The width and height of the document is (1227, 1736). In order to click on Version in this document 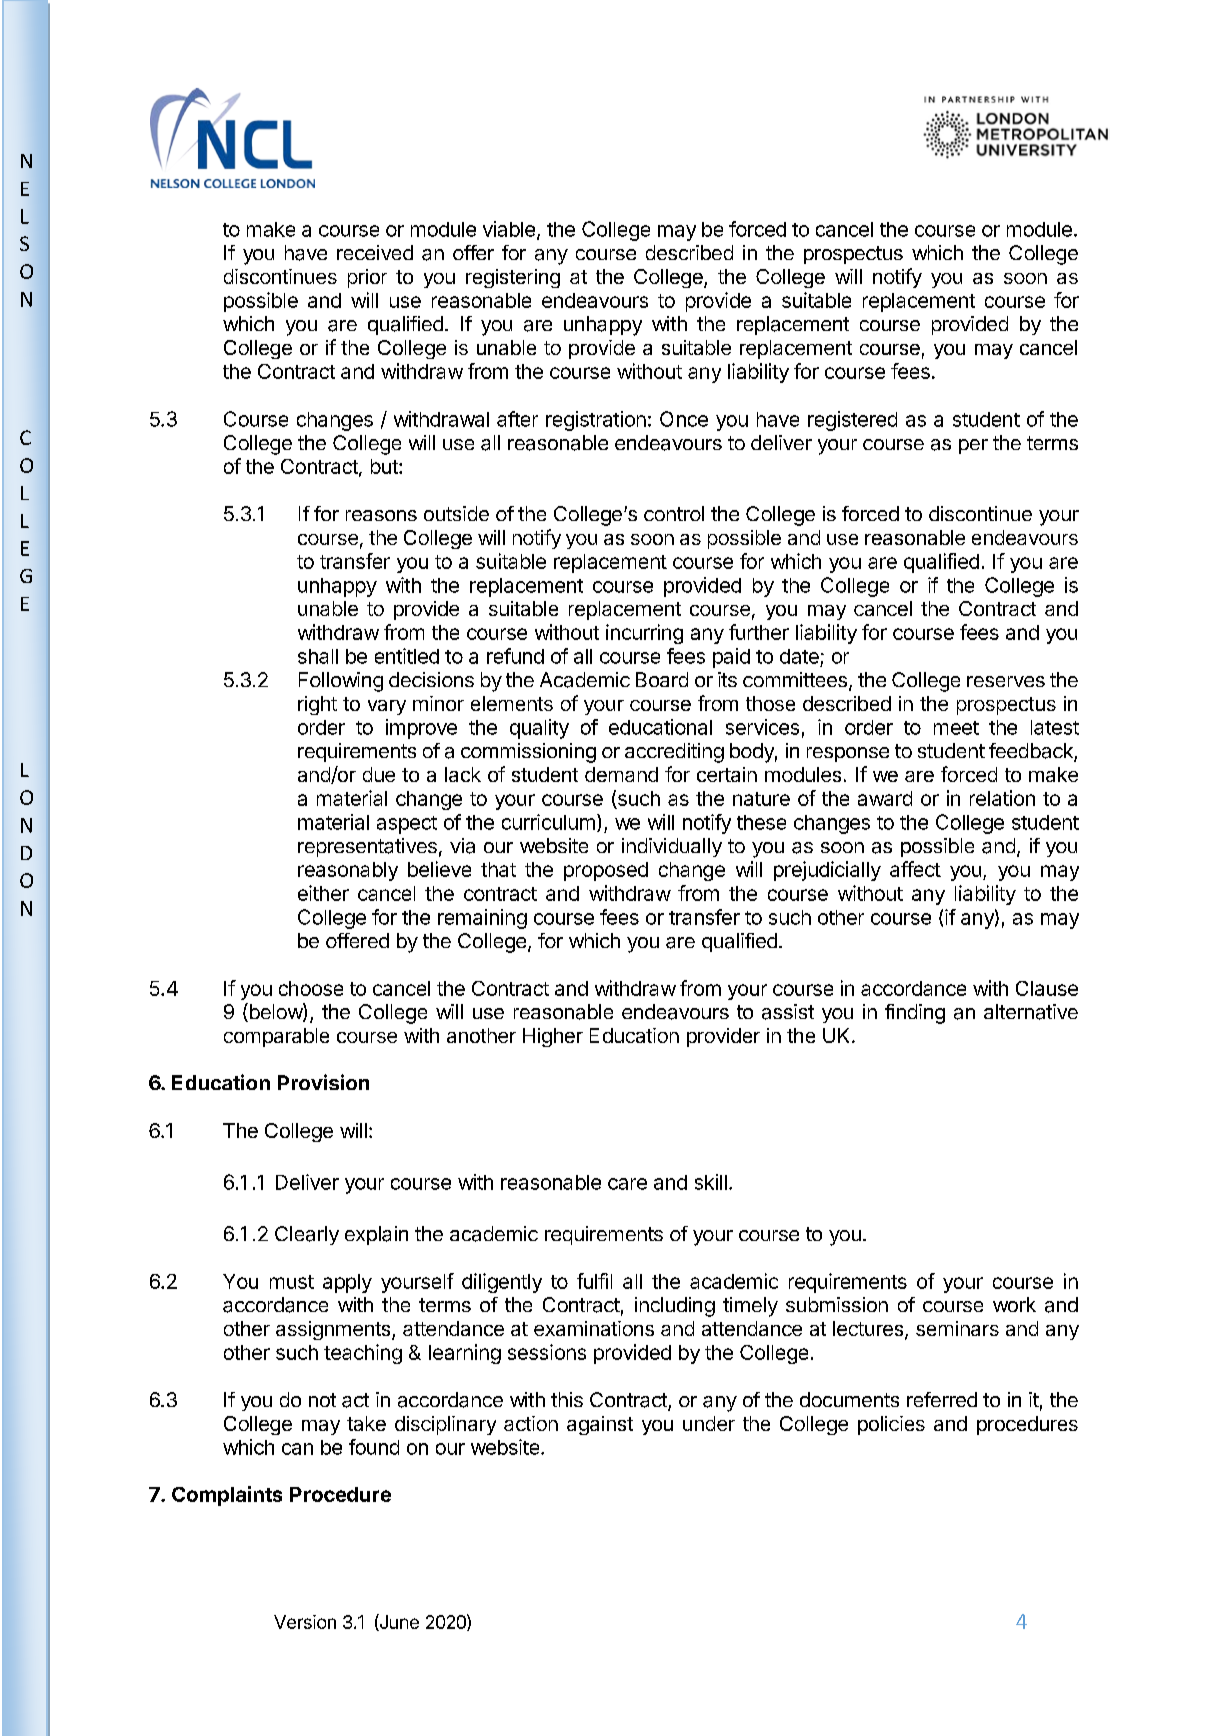, I will do `click(305, 1622)`.
